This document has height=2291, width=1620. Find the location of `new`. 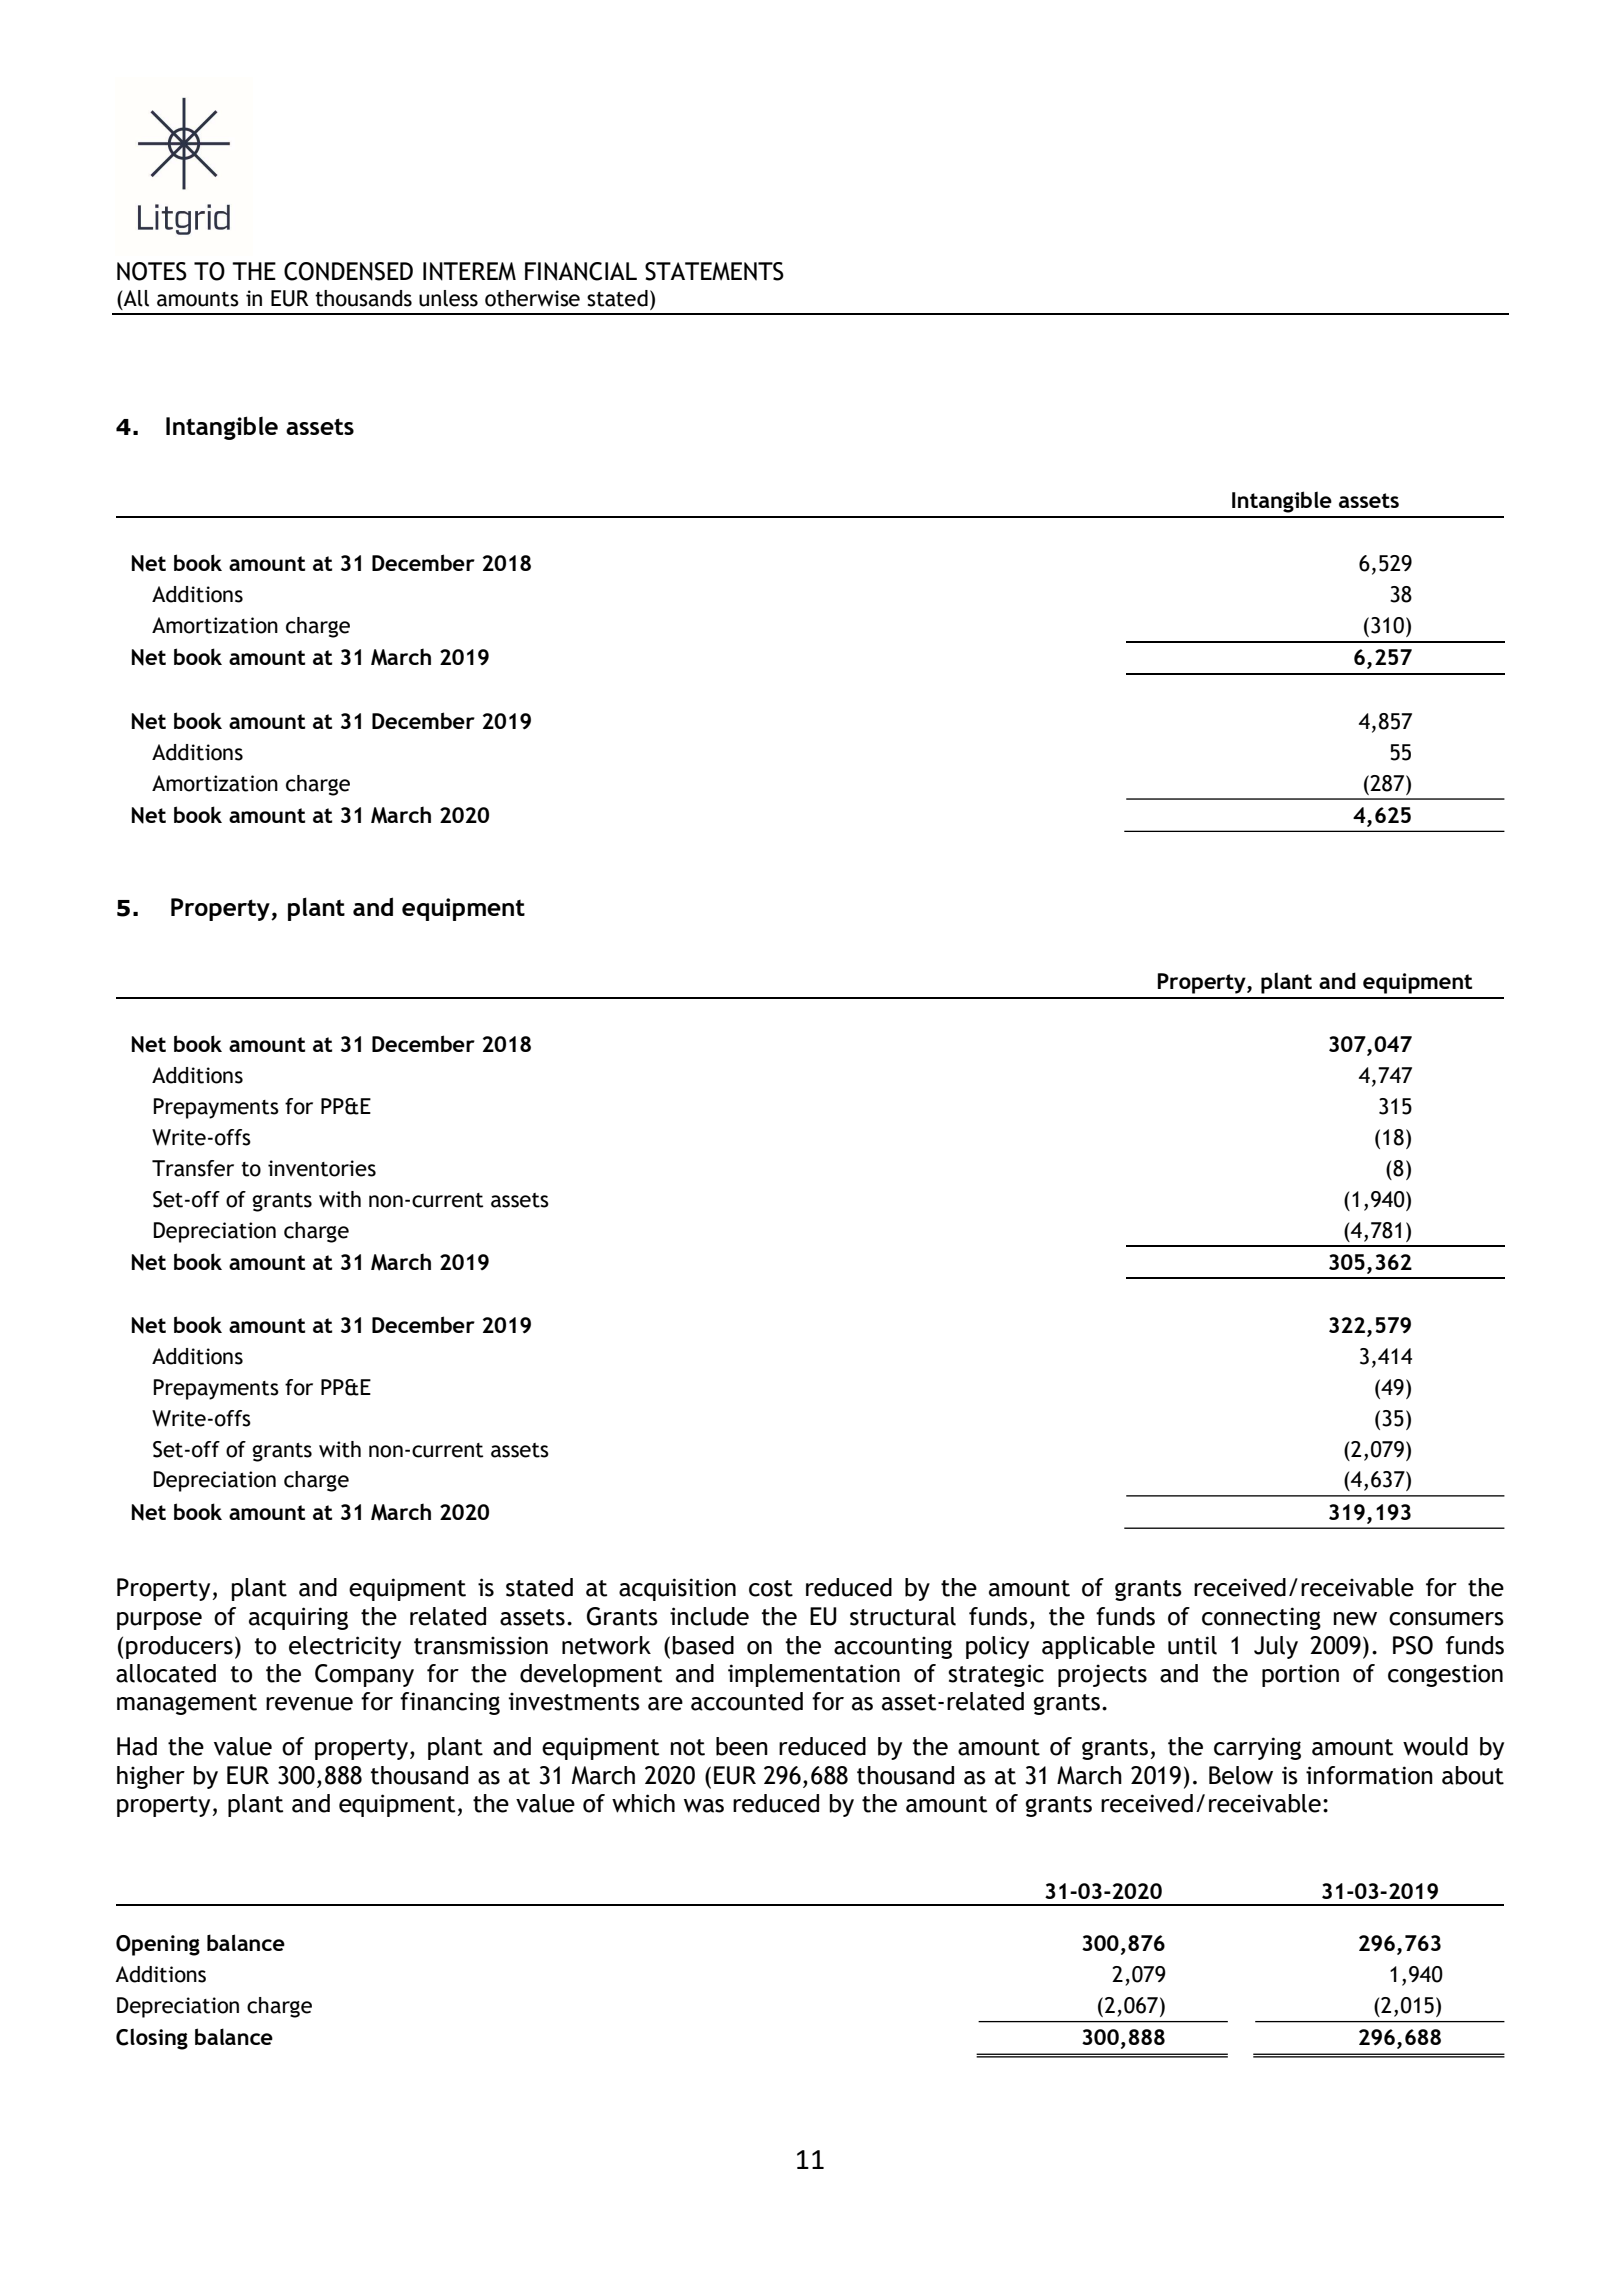

new is located at coordinates (1355, 1619).
